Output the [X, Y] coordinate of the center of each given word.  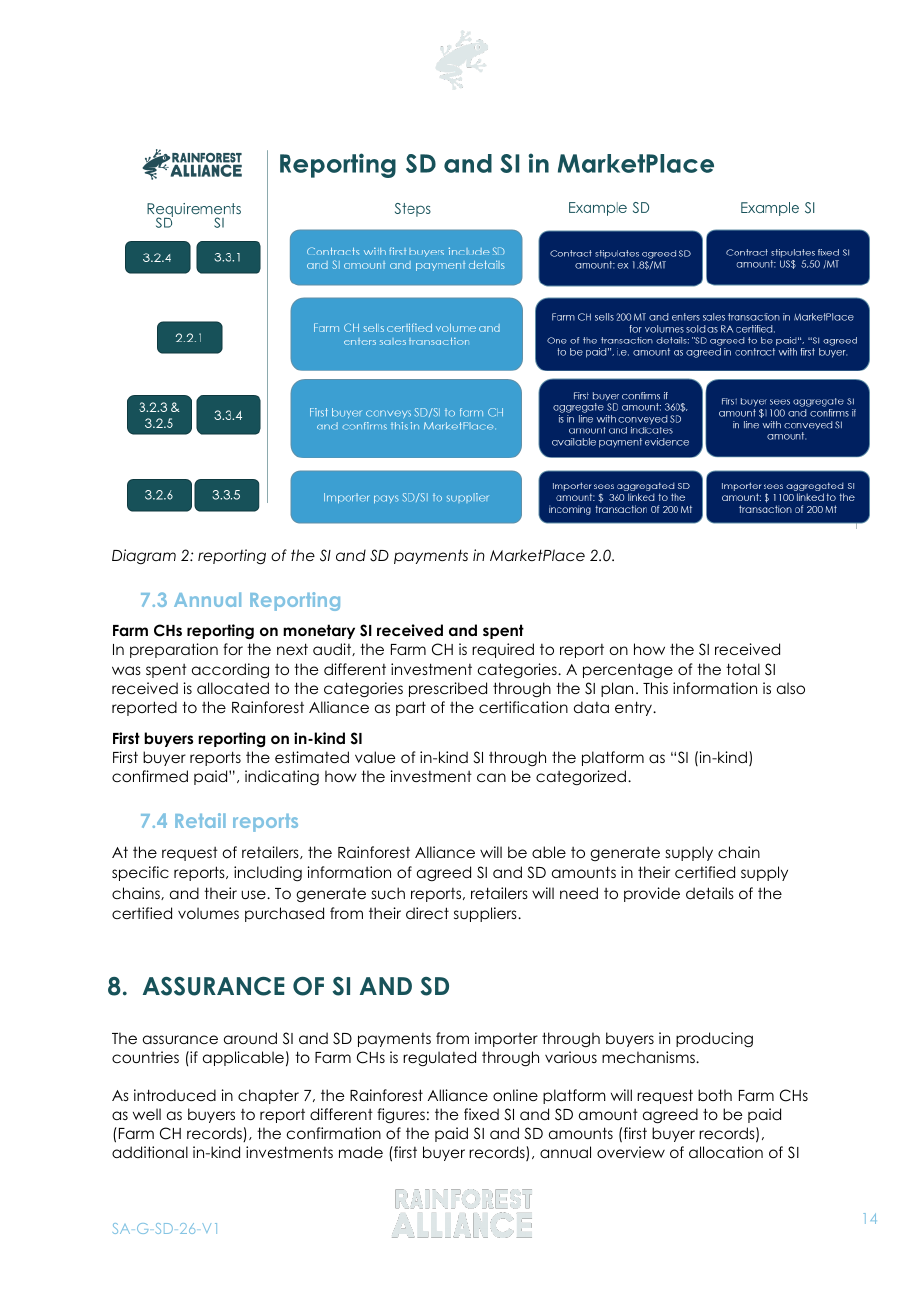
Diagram [144, 556]
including [268, 874]
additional [150, 1152]
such [388, 893]
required [503, 650]
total [743, 669]
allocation [726, 1152]
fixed [481, 1114]
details [710, 893]
